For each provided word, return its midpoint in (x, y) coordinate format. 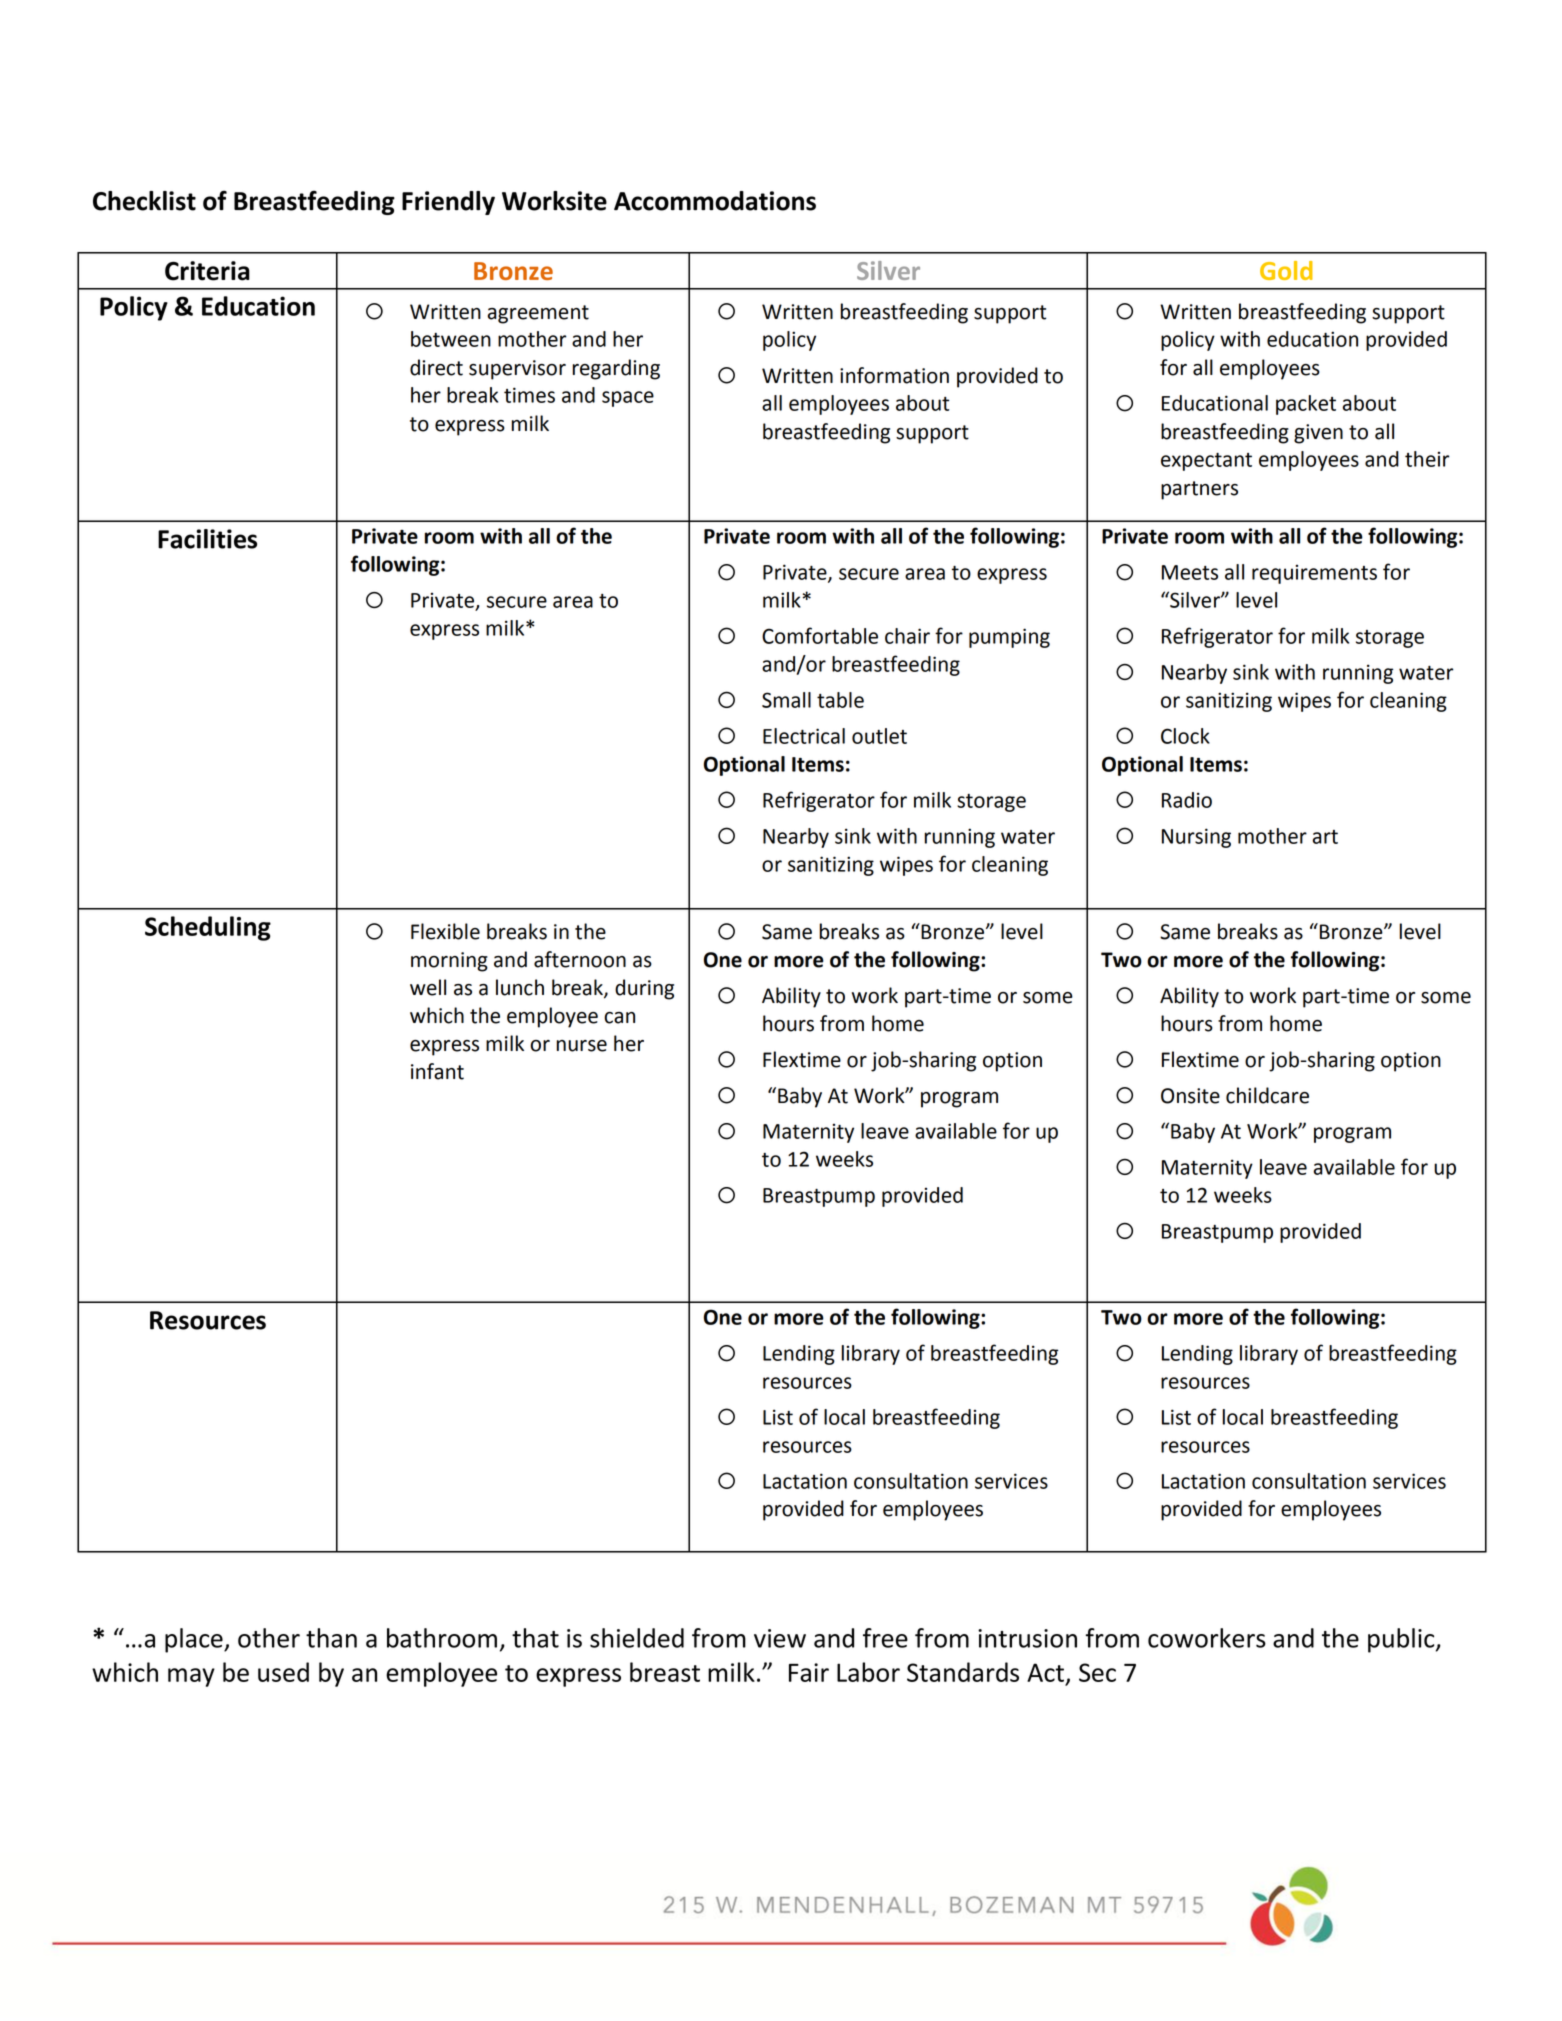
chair (907, 636)
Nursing (1196, 838)
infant (437, 1071)
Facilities (207, 539)
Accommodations (715, 201)
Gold (1286, 270)
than (331, 1638)
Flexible (445, 931)
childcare (1267, 1095)
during (644, 989)
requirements (1314, 574)
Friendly (448, 203)
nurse (582, 1046)
